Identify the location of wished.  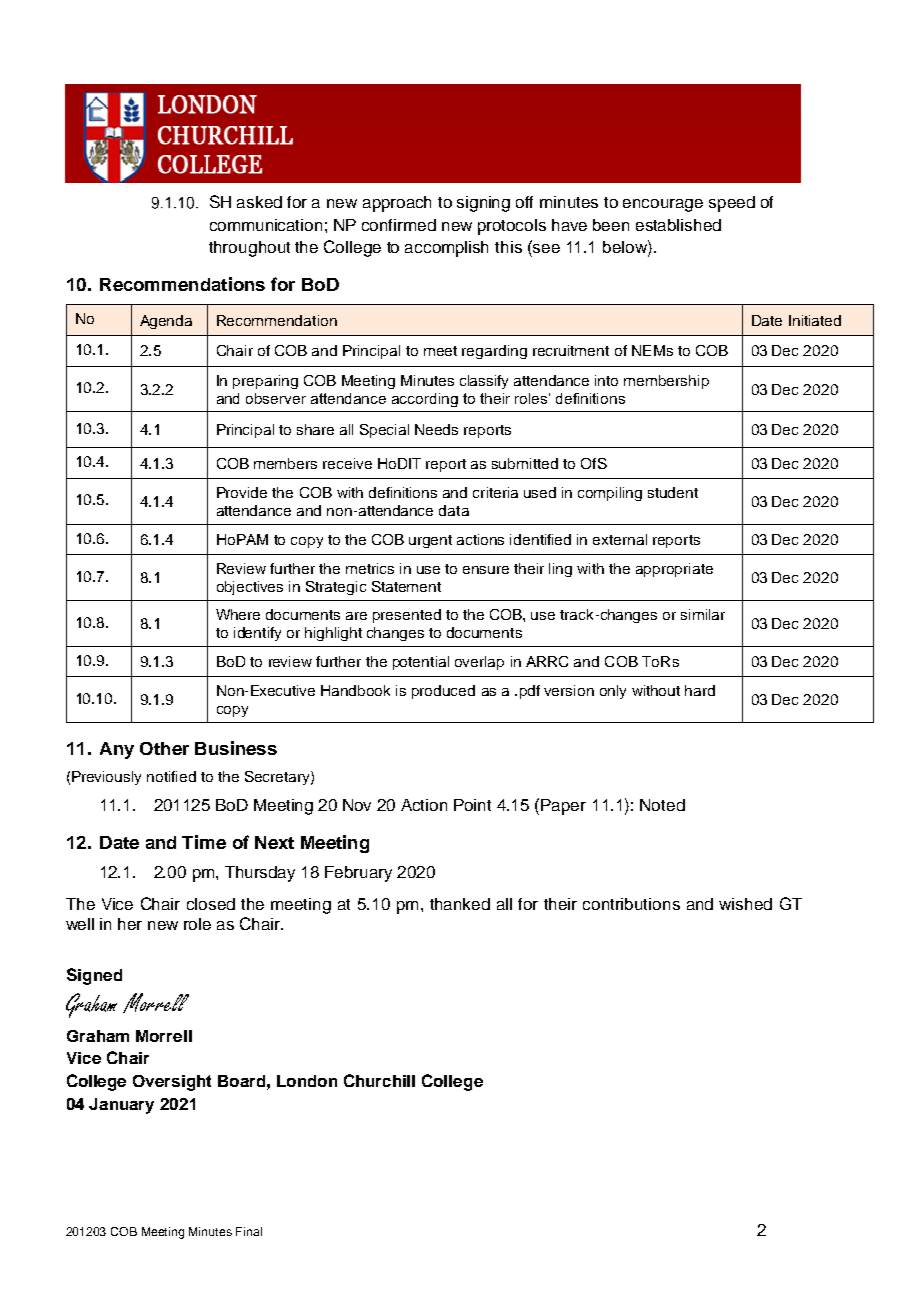
(745, 904).
